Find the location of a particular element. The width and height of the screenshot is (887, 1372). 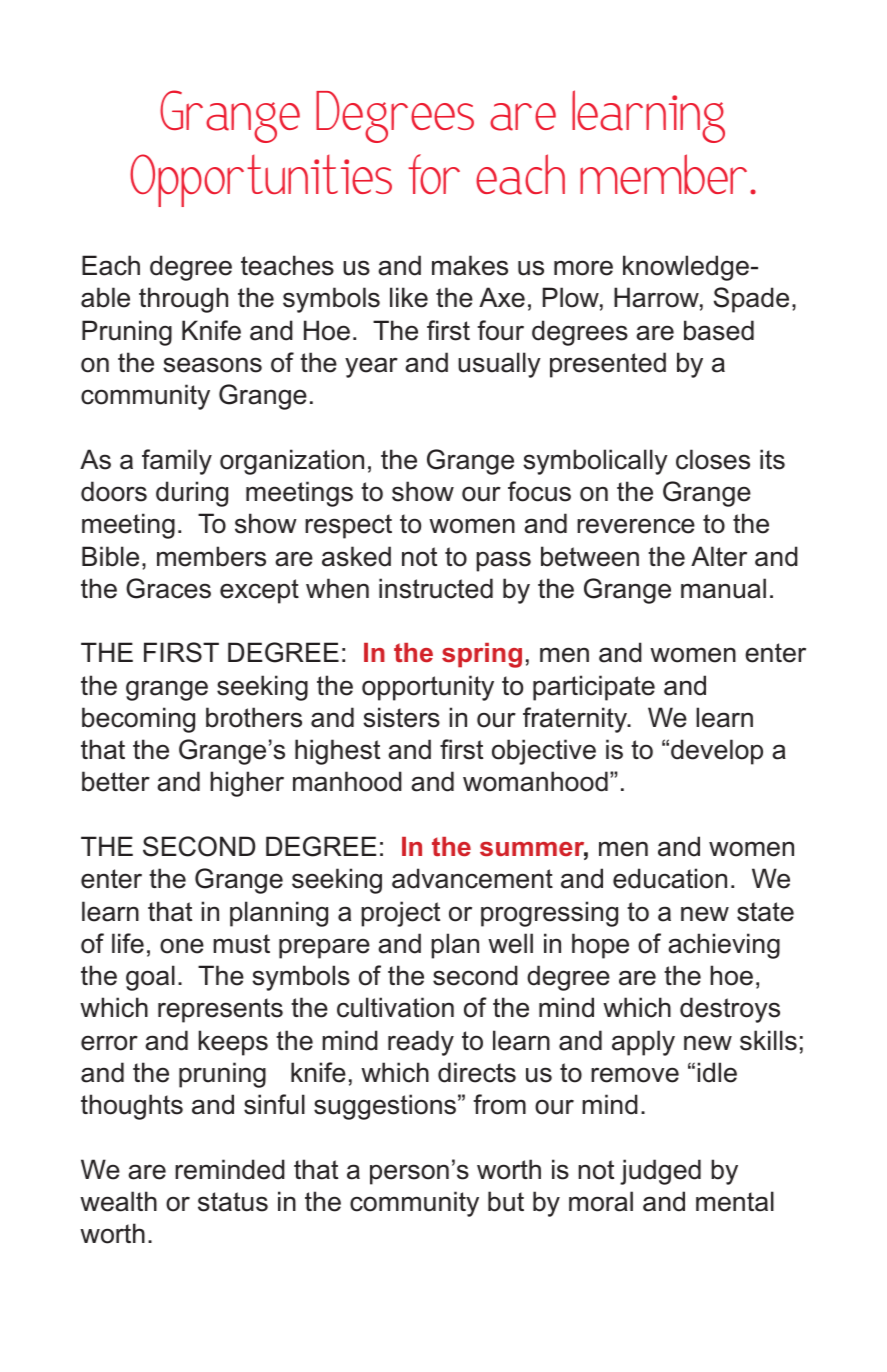

becoming is located at coordinates (138, 720).
